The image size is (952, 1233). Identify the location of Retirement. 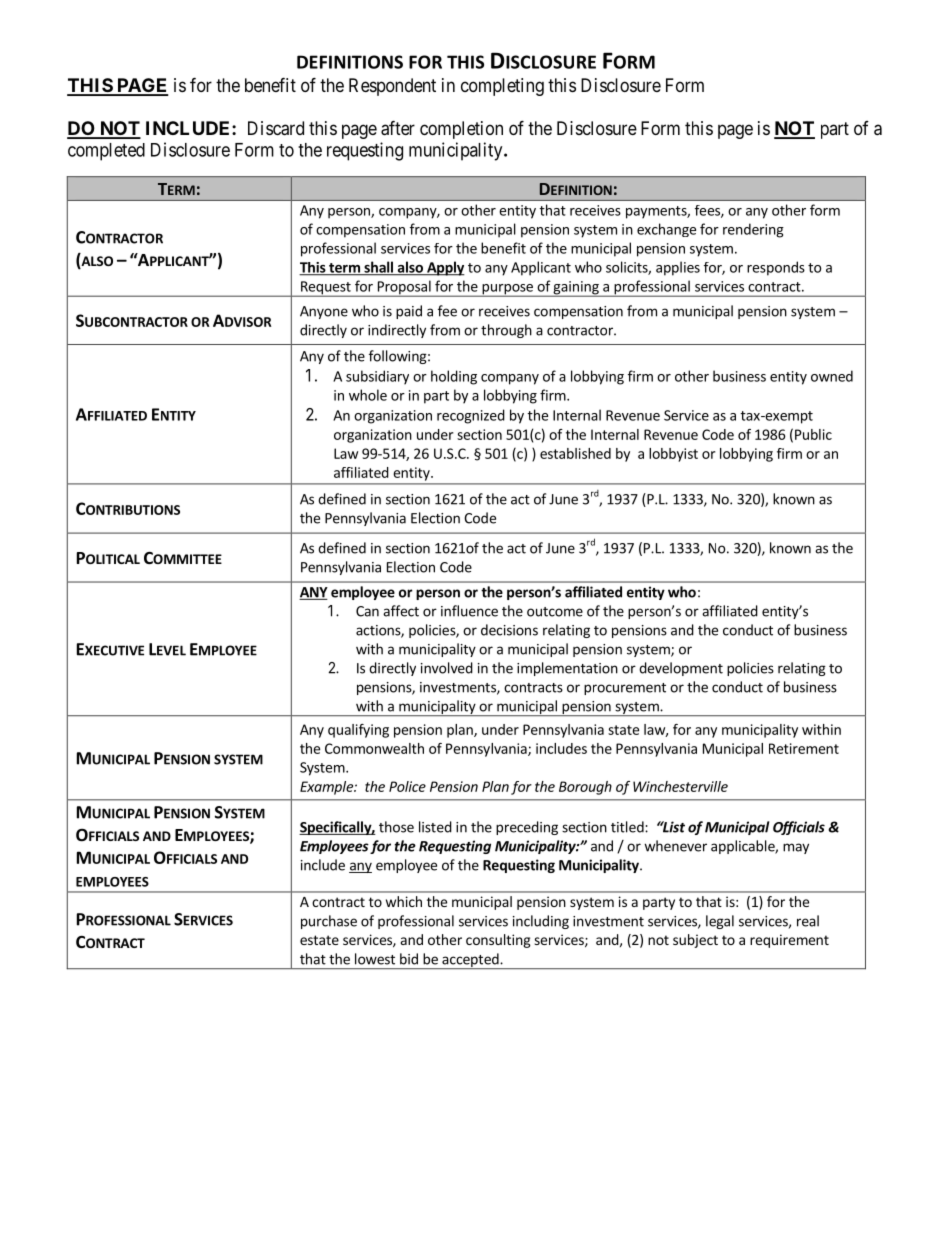
(804, 748).
